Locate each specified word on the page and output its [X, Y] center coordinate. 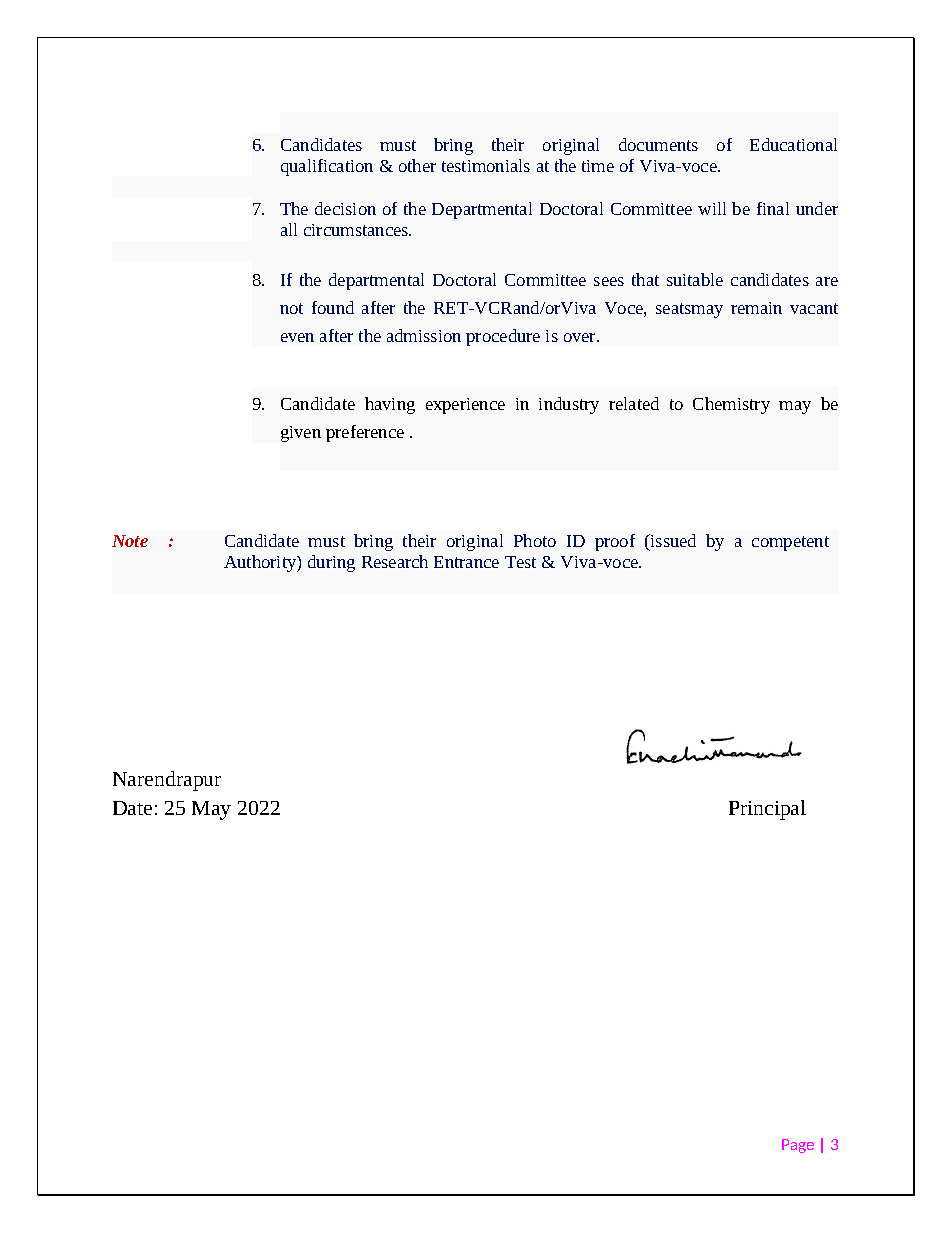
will [712, 208]
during [331, 563]
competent [790, 543]
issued [672, 540]
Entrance [466, 562]
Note [130, 541]
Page [798, 1146]
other [417, 165]
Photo [535, 540]
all [289, 229]
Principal [767, 810]
